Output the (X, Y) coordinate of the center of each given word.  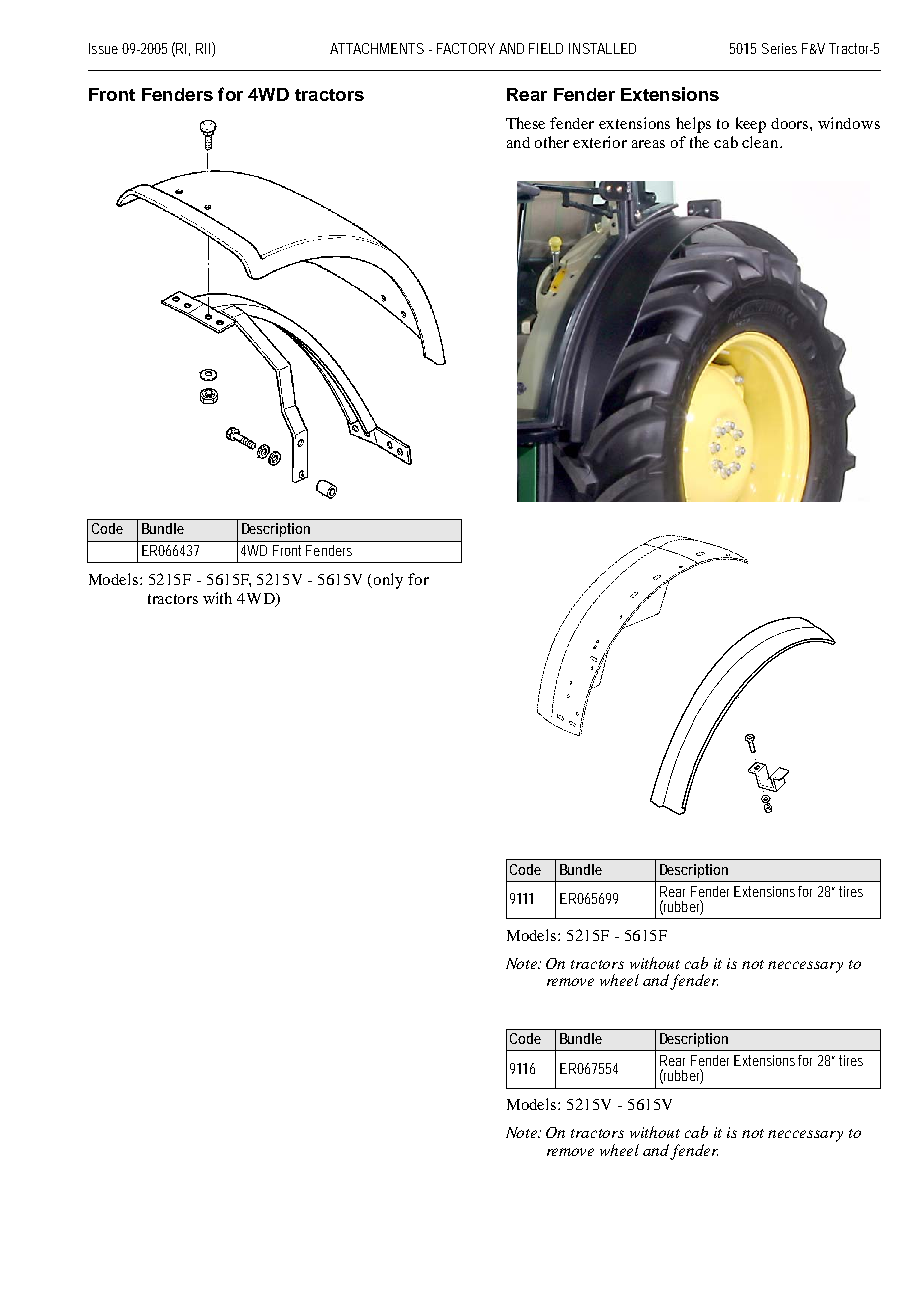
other (552, 142)
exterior (600, 142)
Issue (103, 48)
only (388, 581)
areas (648, 144)
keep (751, 125)
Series (779, 48)
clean (761, 142)
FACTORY (466, 48)
